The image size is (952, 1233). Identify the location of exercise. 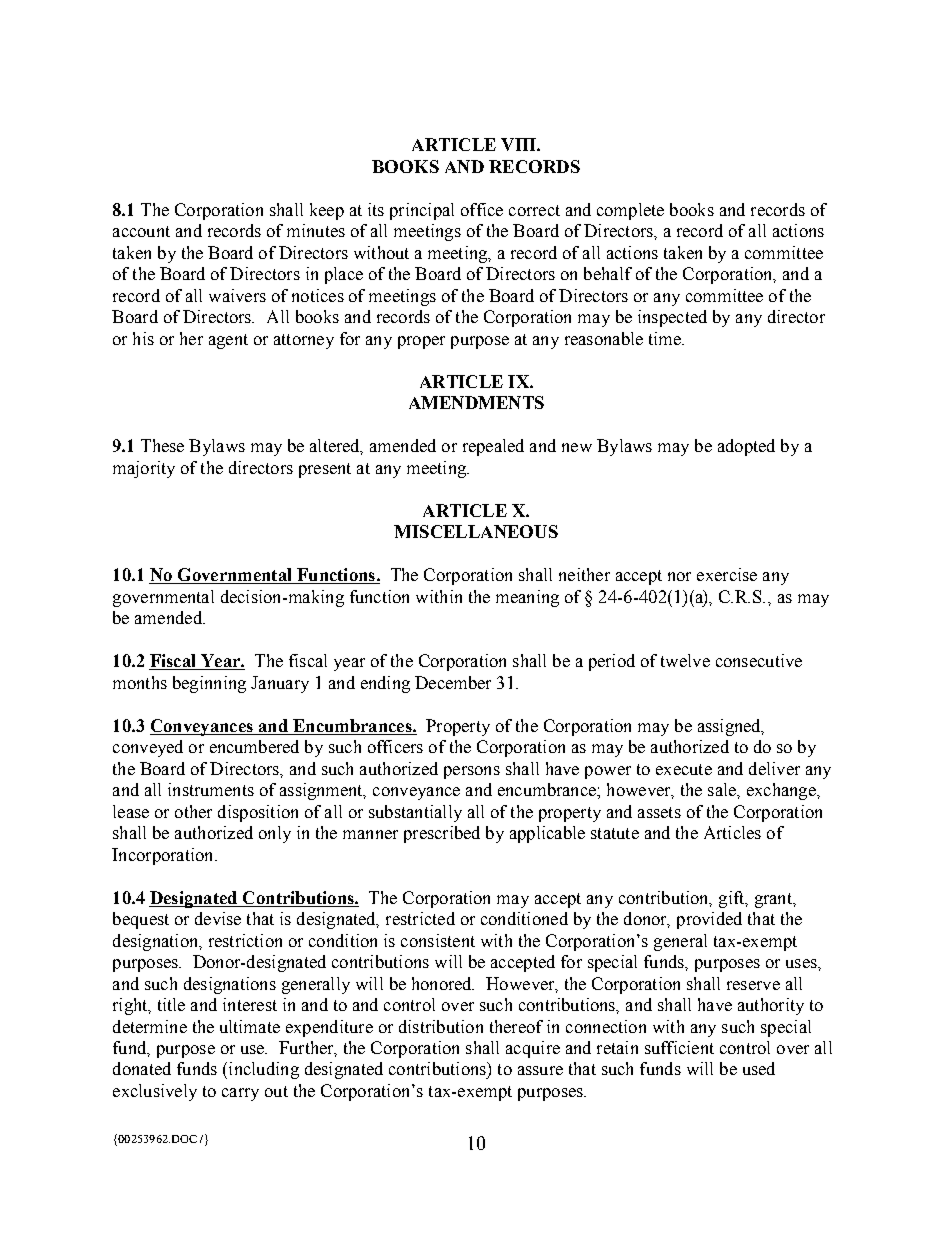
(727, 574).
